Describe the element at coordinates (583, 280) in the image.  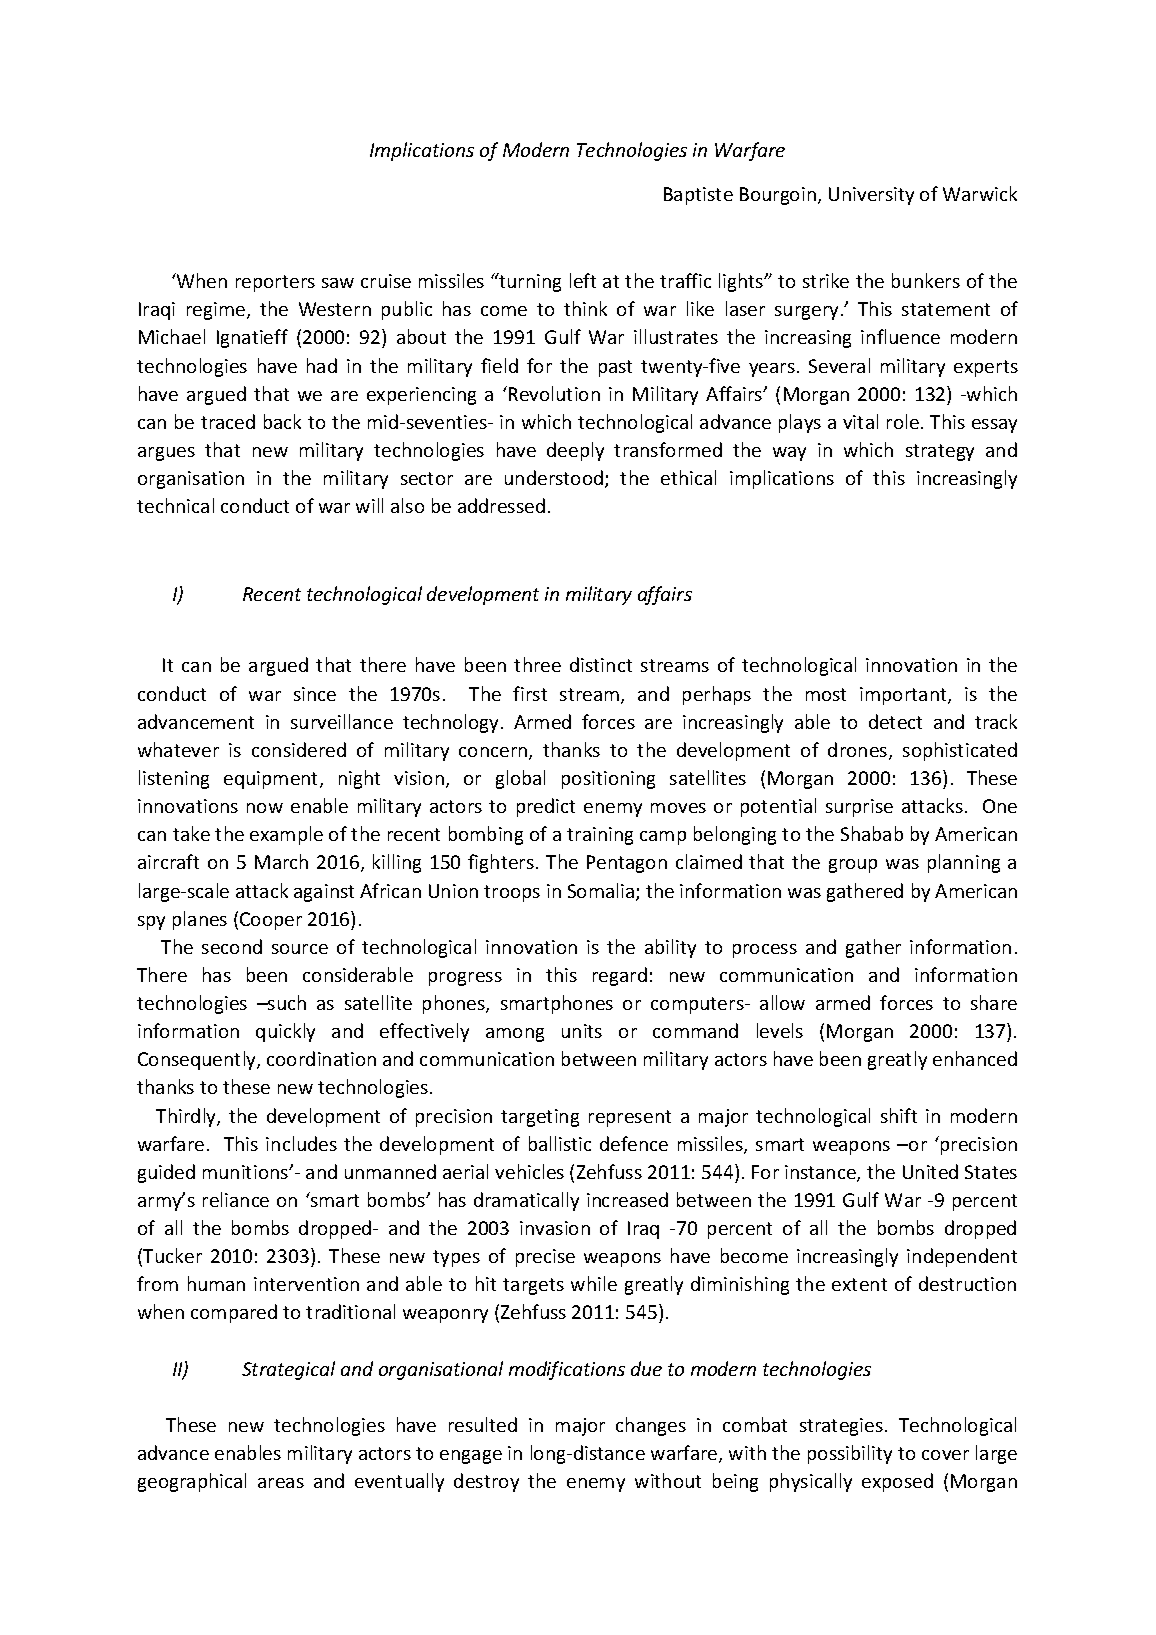
I see `left` at that location.
